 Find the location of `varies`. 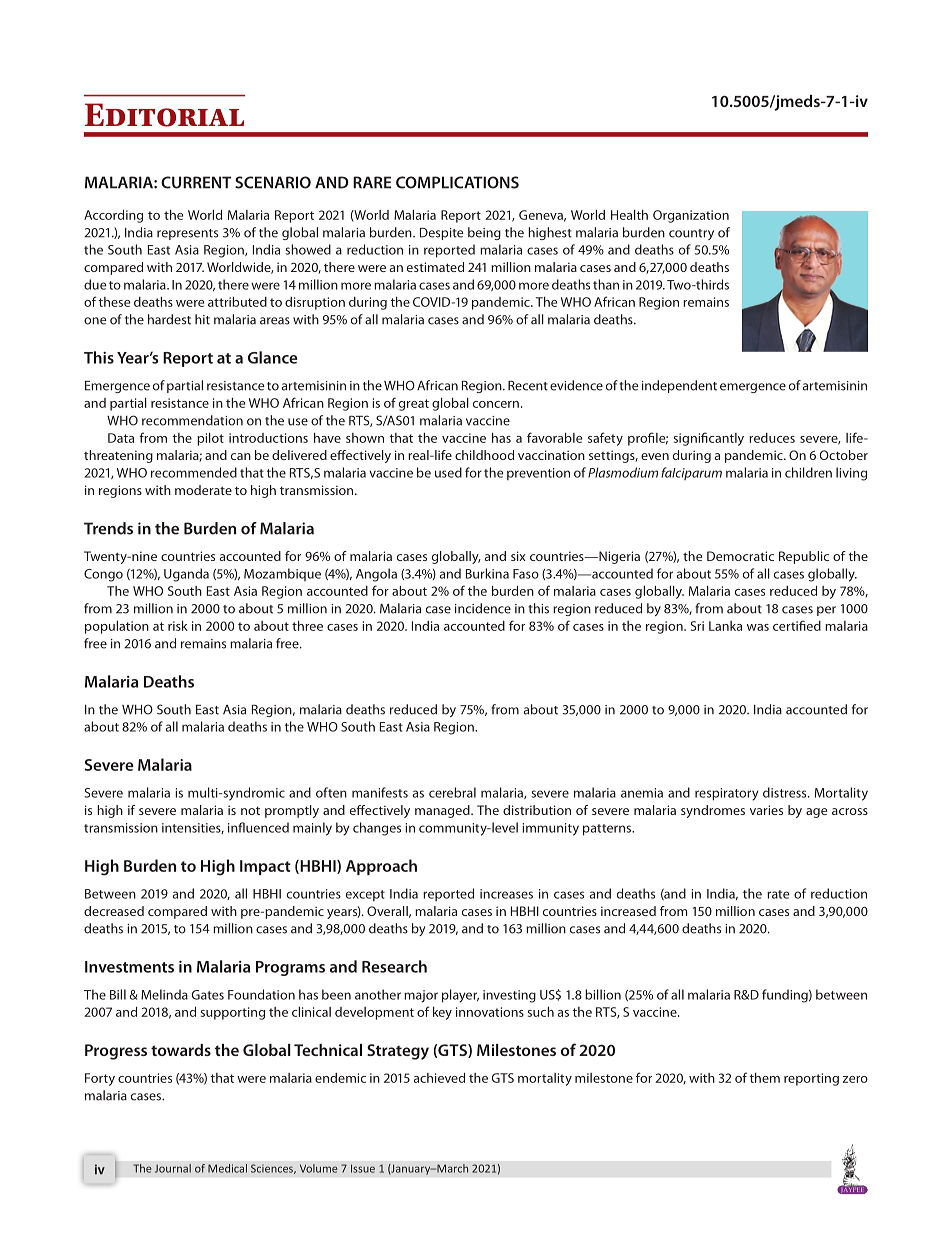

varies is located at coordinates (766, 810).
